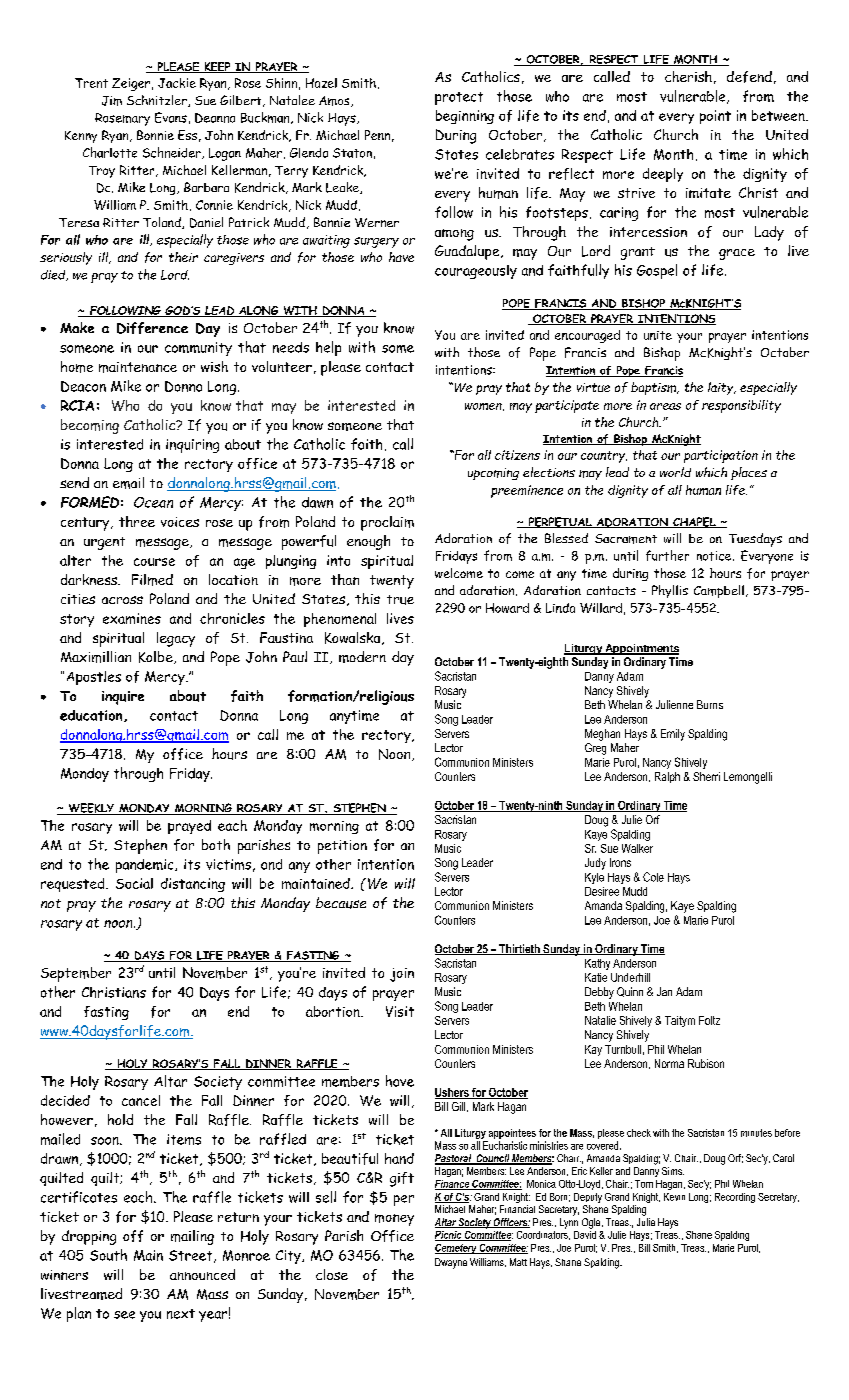 This image has width=849, height=1400. I want to click on Ocean, so click(153, 502).
